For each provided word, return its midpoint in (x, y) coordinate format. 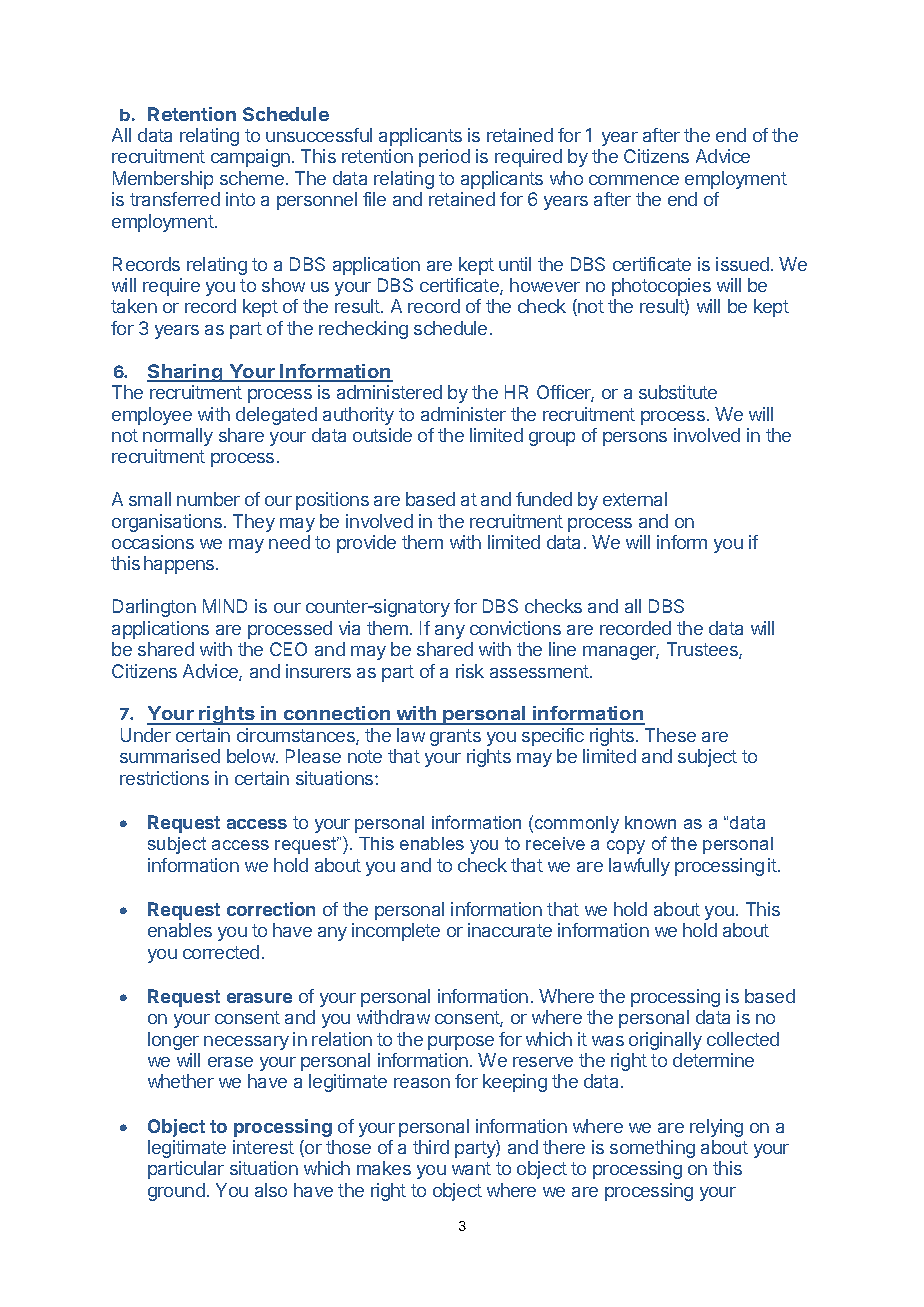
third (431, 1147)
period (444, 158)
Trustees (703, 650)
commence (634, 180)
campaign (250, 158)
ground (176, 1192)
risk (470, 671)
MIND (225, 606)
